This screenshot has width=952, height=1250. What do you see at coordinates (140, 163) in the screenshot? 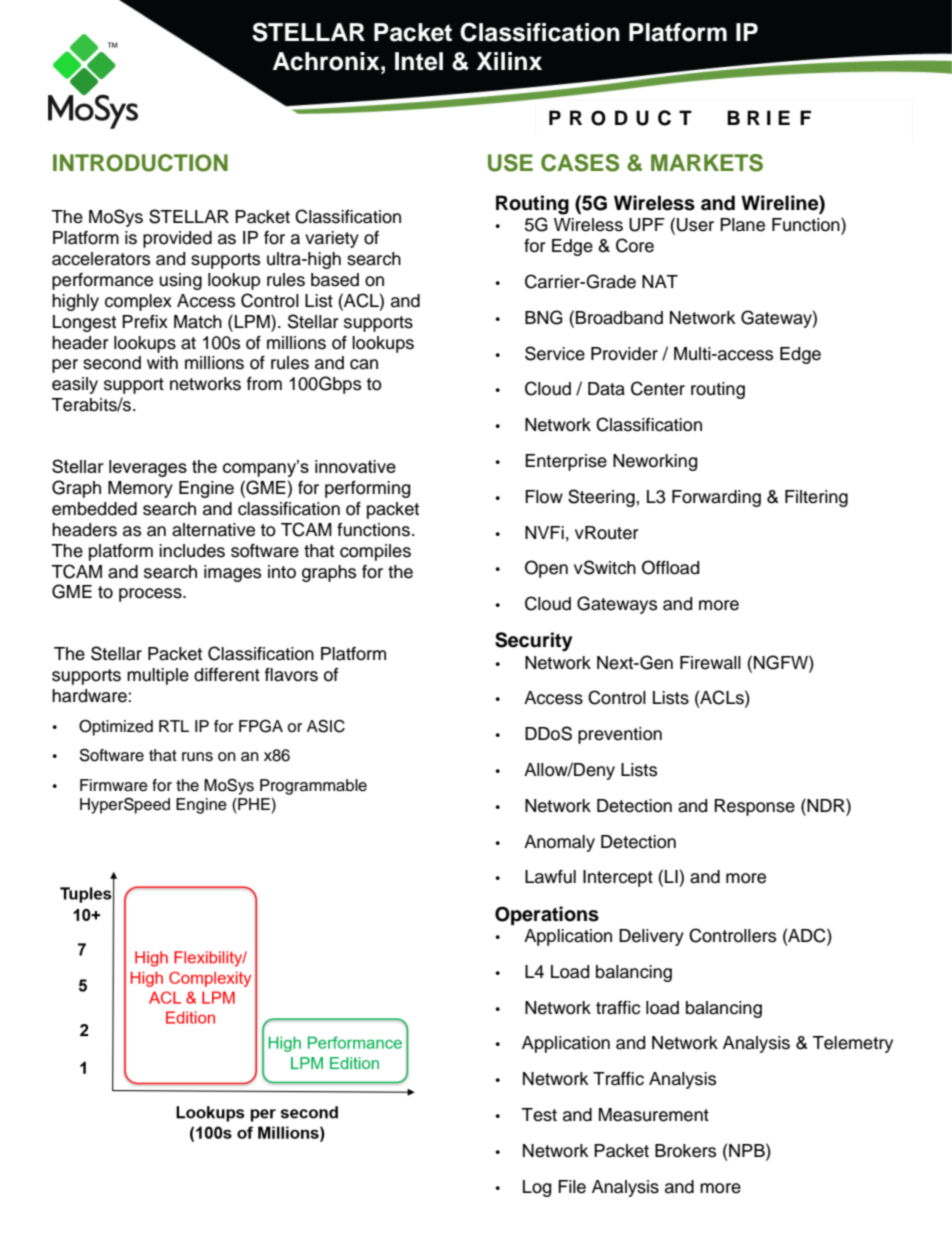
I see `INTRODUCTION` at bounding box center [140, 163].
